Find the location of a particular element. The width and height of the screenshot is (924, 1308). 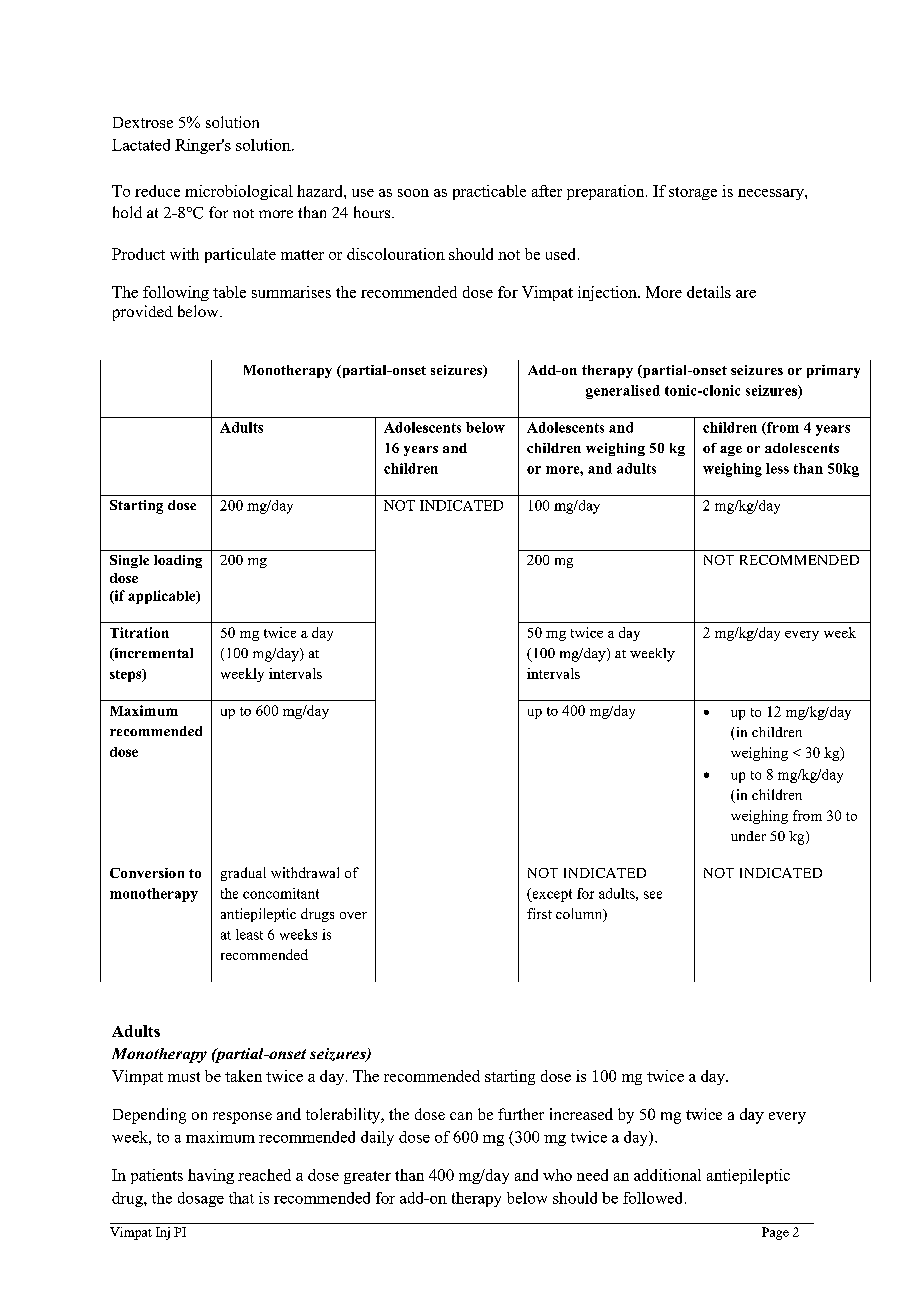

microbiological is located at coordinates (239, 192).
